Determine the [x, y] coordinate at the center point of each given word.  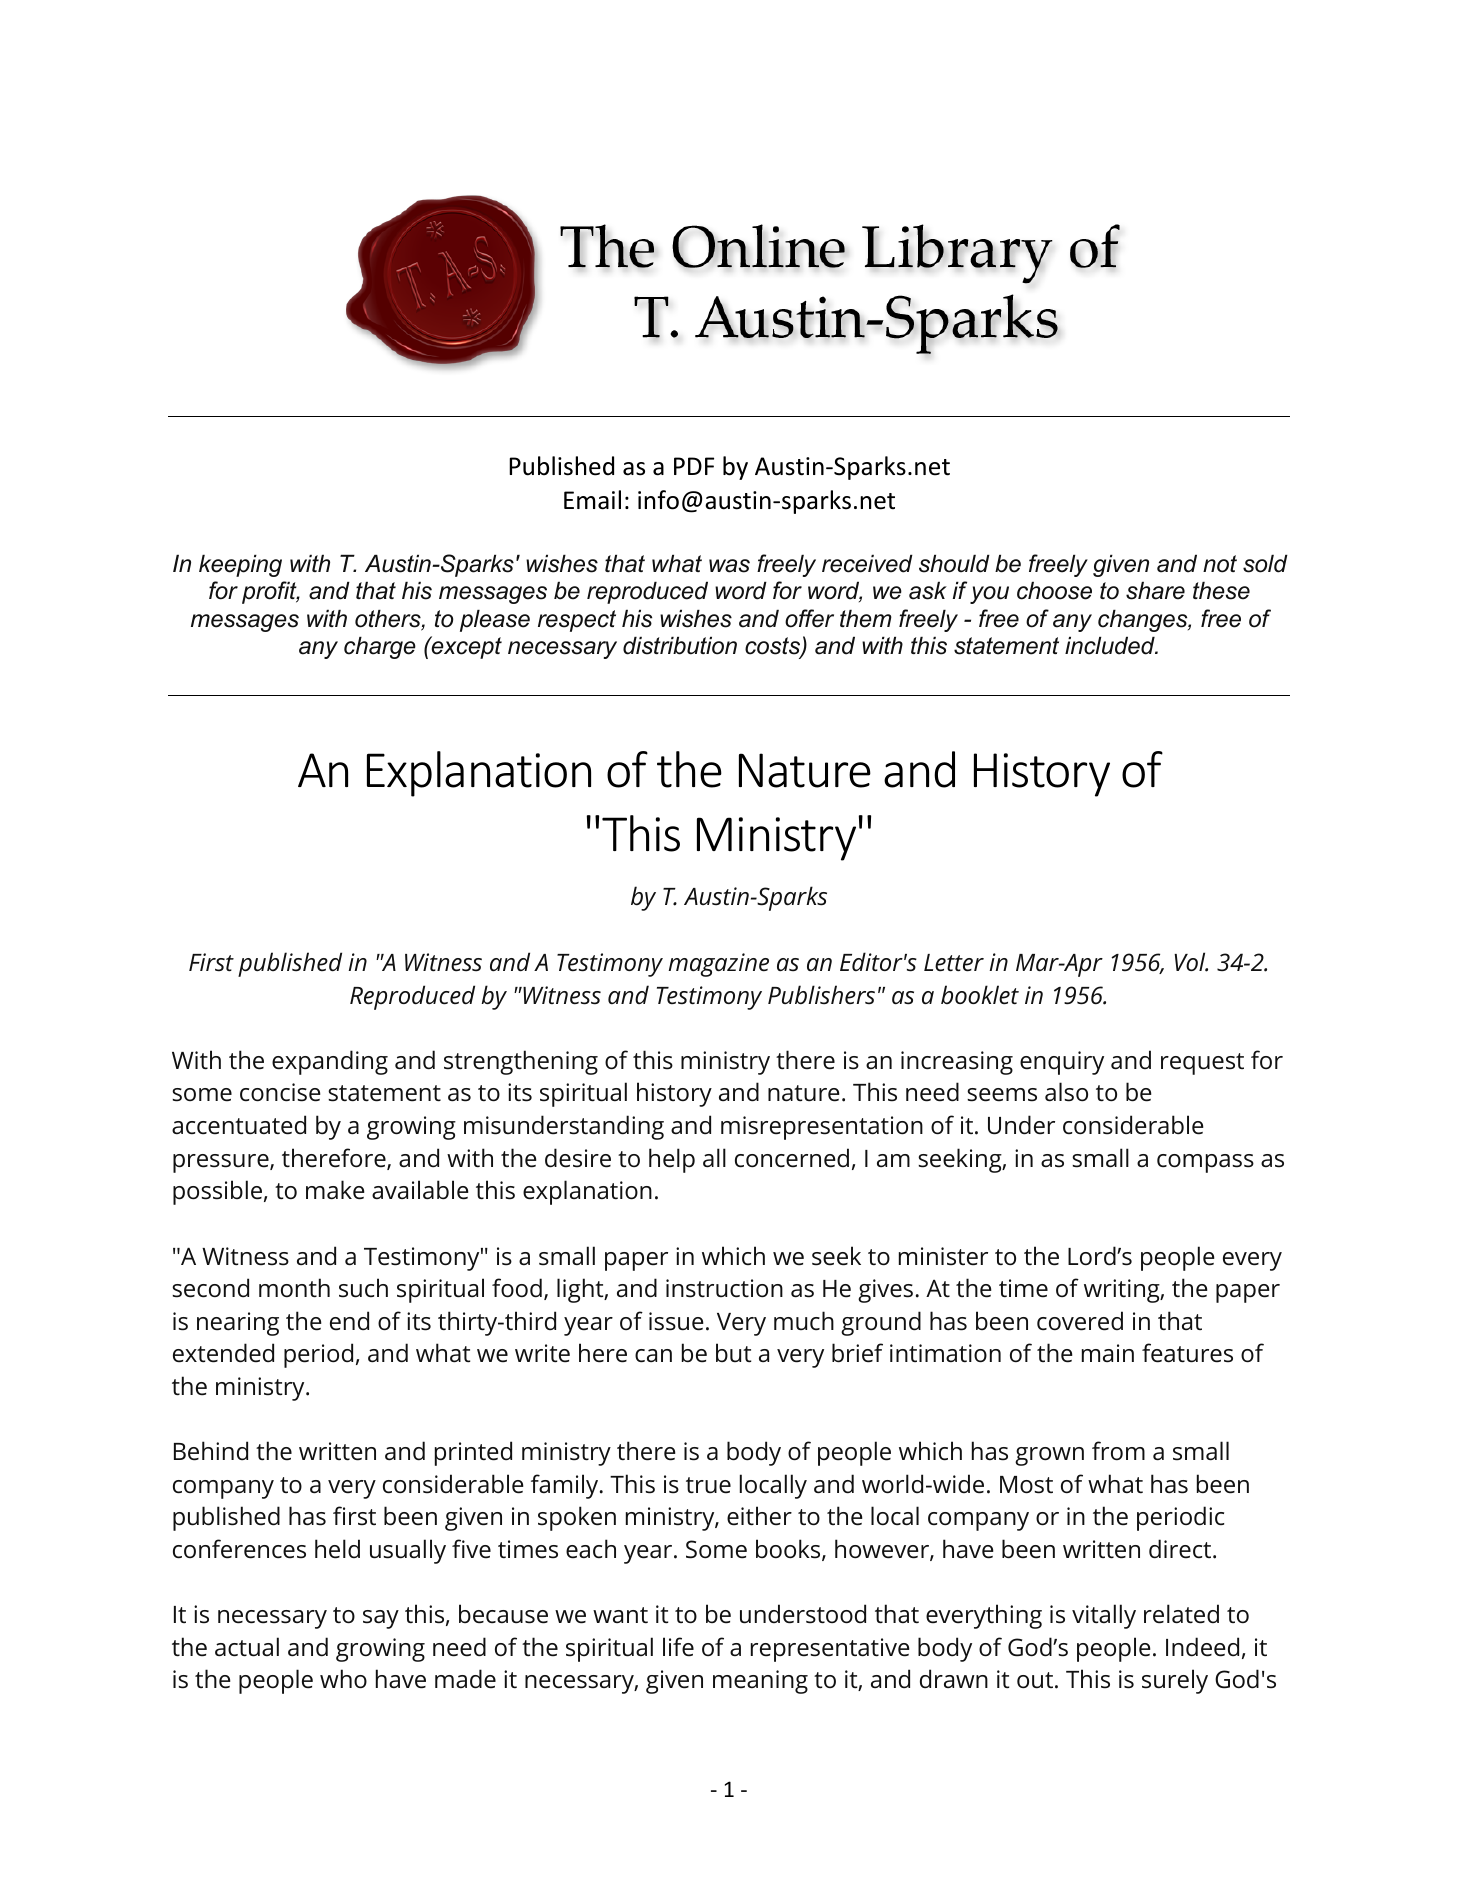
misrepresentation [822, 1128]
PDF [694, 466]
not [1220, 564]
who [343, 1679]
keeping [240, 565]
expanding [330, 1062]
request [1202, 1064]
